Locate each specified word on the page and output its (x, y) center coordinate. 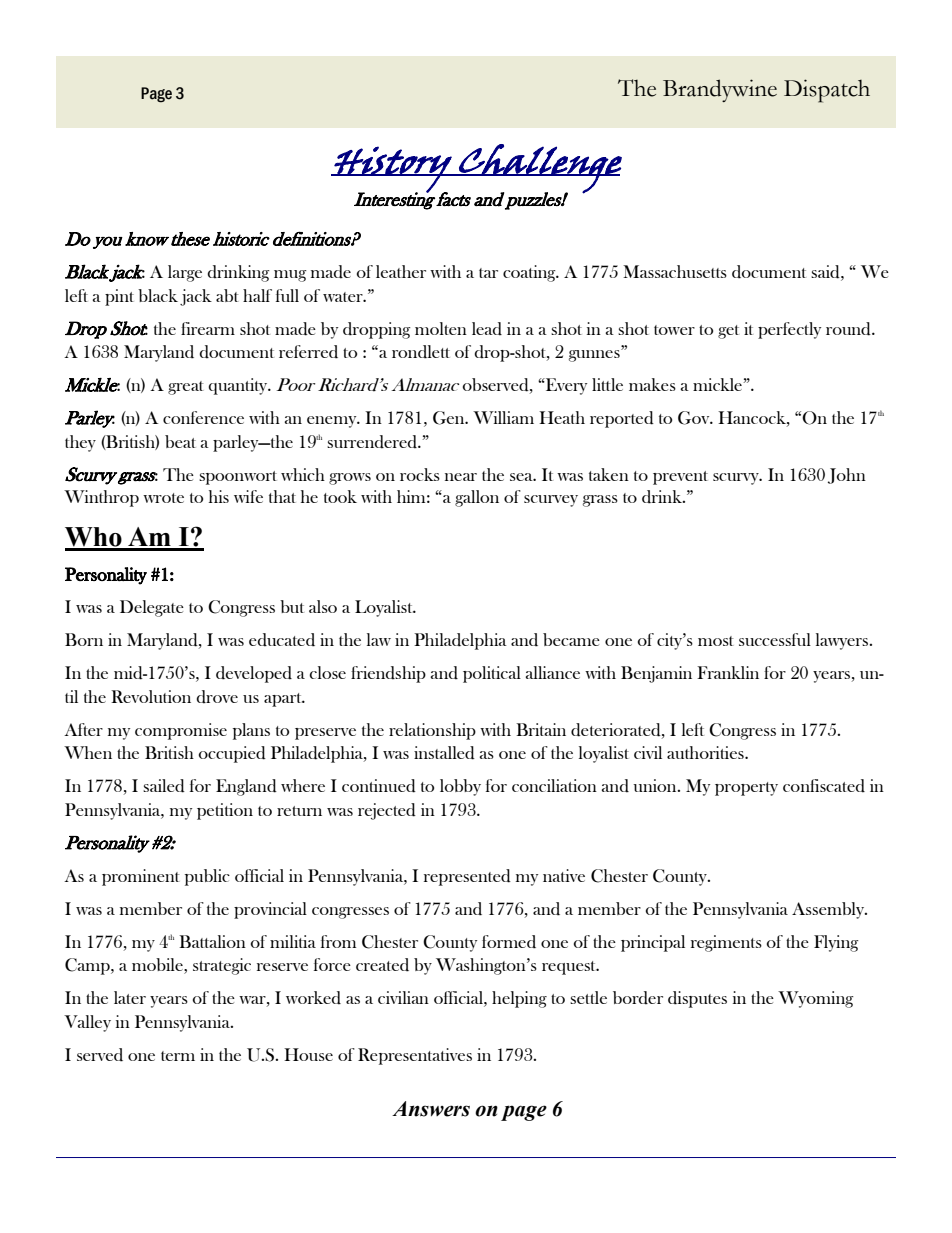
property (746, 789)
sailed (164, 786)
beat (180, 441)
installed (444, 753)
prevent (680, 478)
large (185, 273)
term (178, 1056)
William (503, 417)
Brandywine (720, 90)
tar (488, 273)
